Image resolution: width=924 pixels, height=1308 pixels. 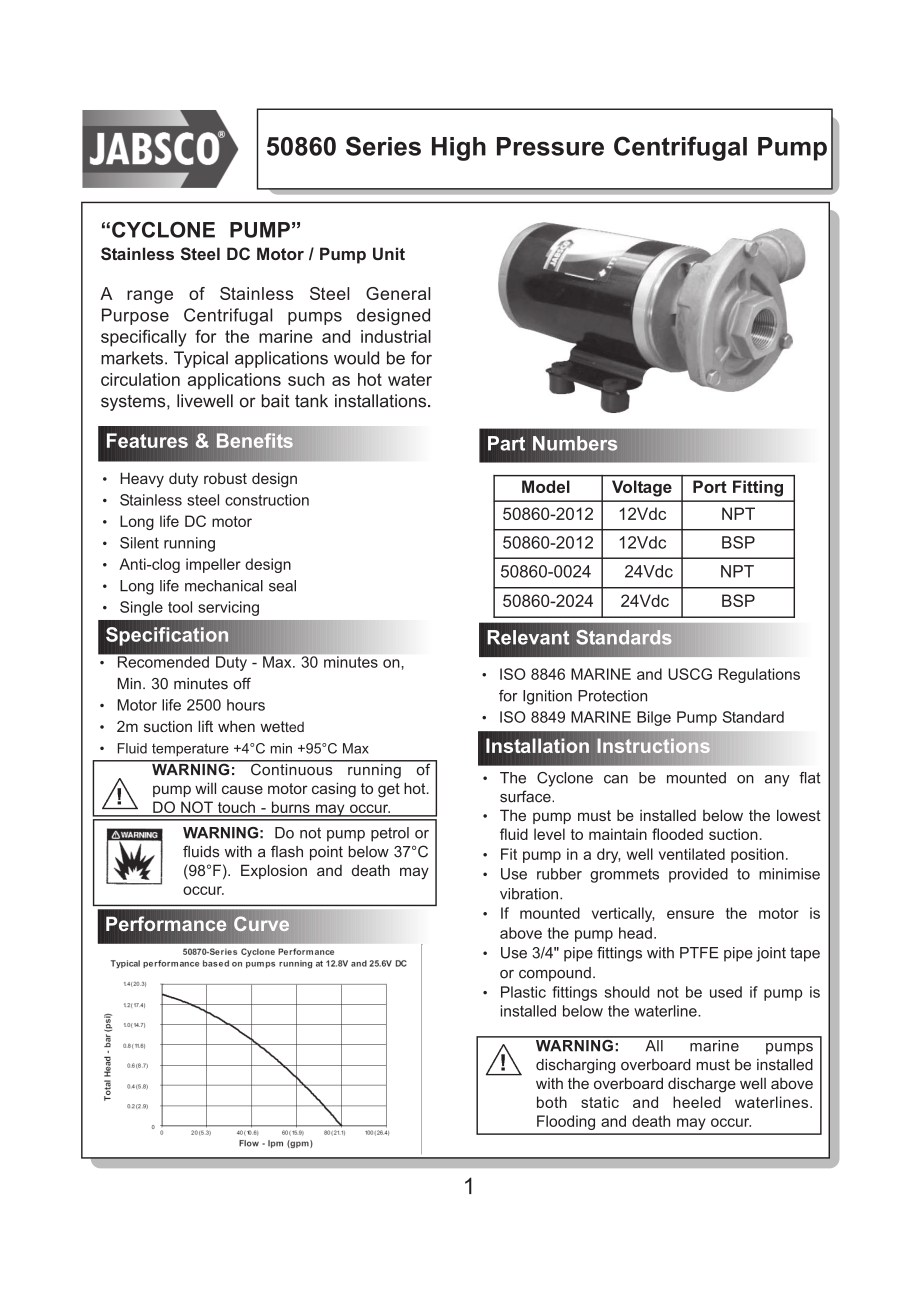 What do you see at coordinates (274, 871) in the screenshot?
I see `Explosion` at bounding box center [274, 871].
